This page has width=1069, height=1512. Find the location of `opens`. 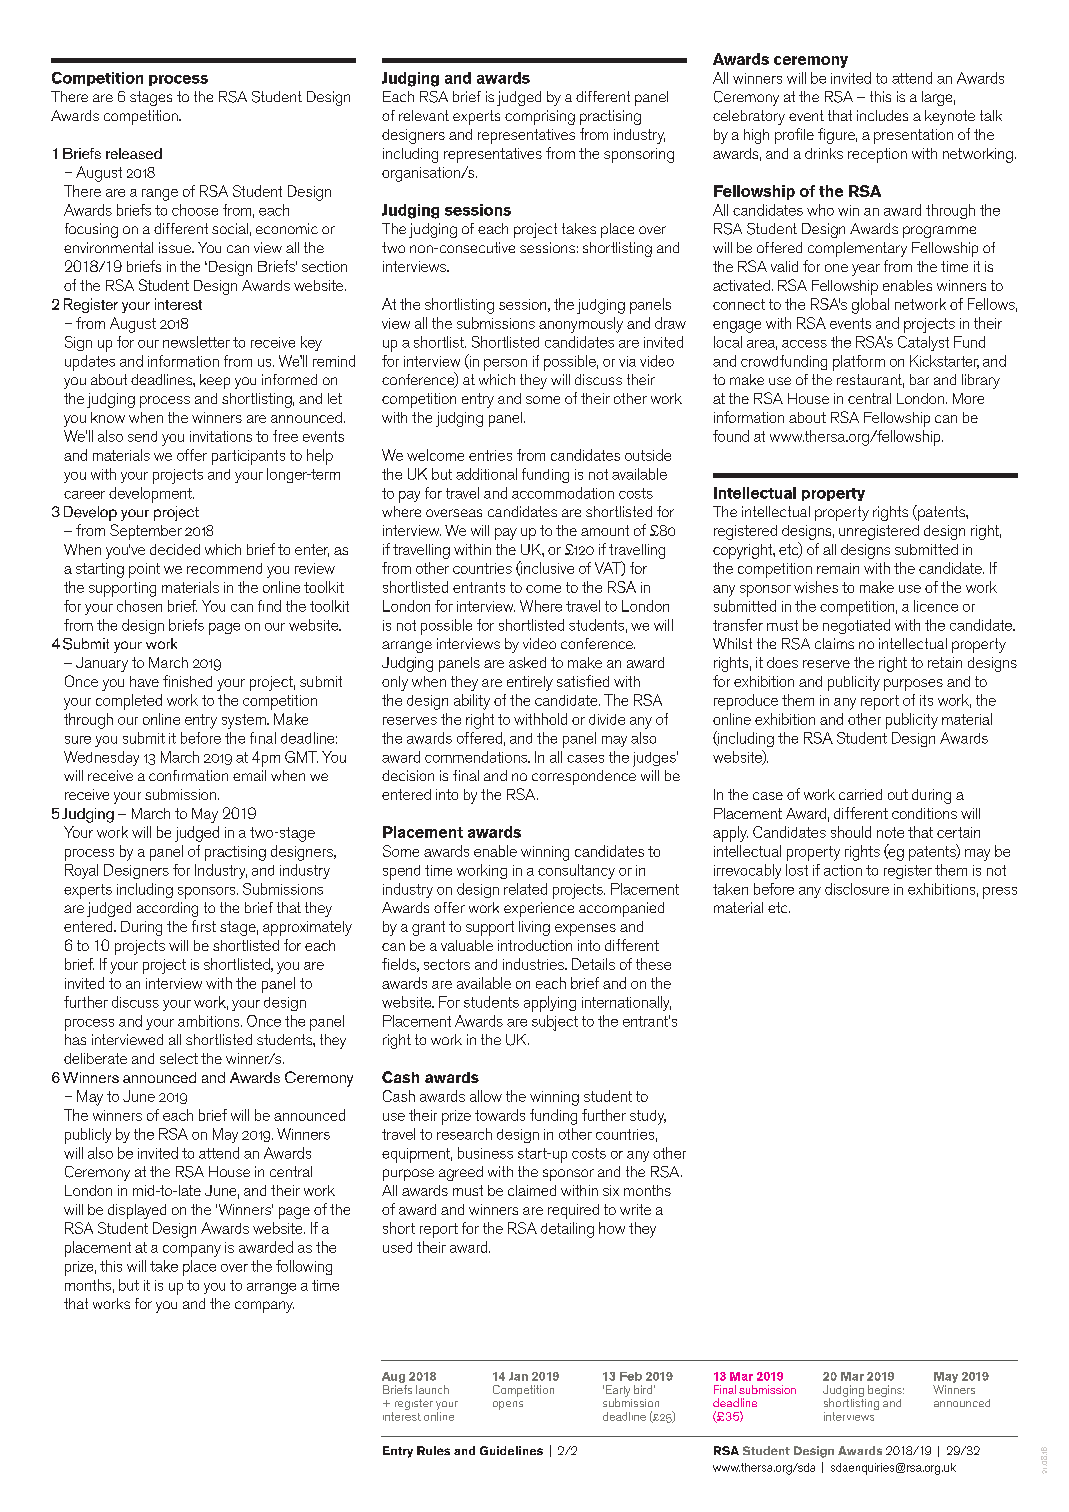

opens is located at coordinates (508, 1405).
